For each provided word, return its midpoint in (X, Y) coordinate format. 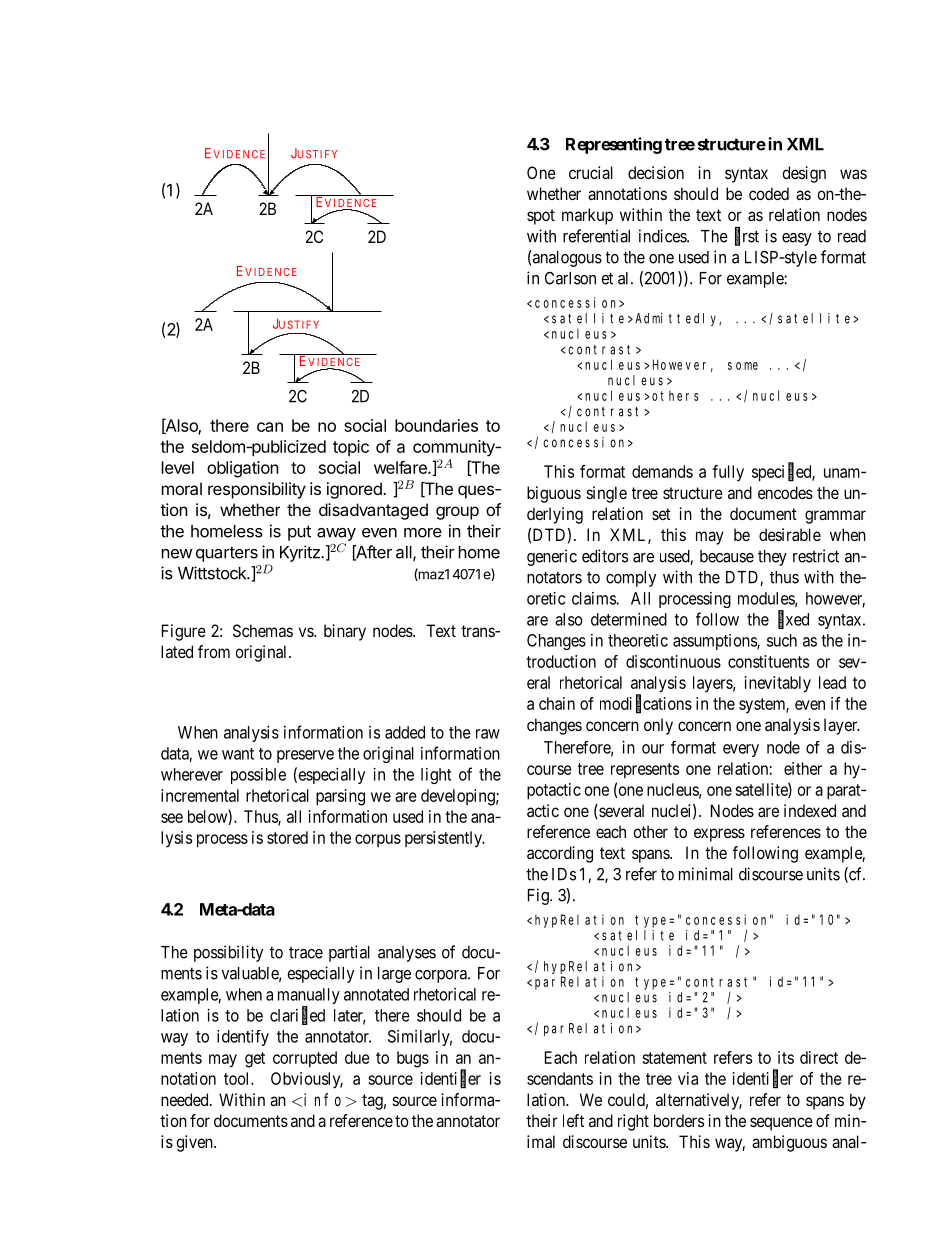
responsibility (257, 490)
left (573, 1120)
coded (769, 193)
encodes (785, 492)
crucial (591, 172)
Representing (614, 145)
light (436, 776)
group (457, 513)
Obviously (307, 1080)
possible (258, 776)
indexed (810, 810)
